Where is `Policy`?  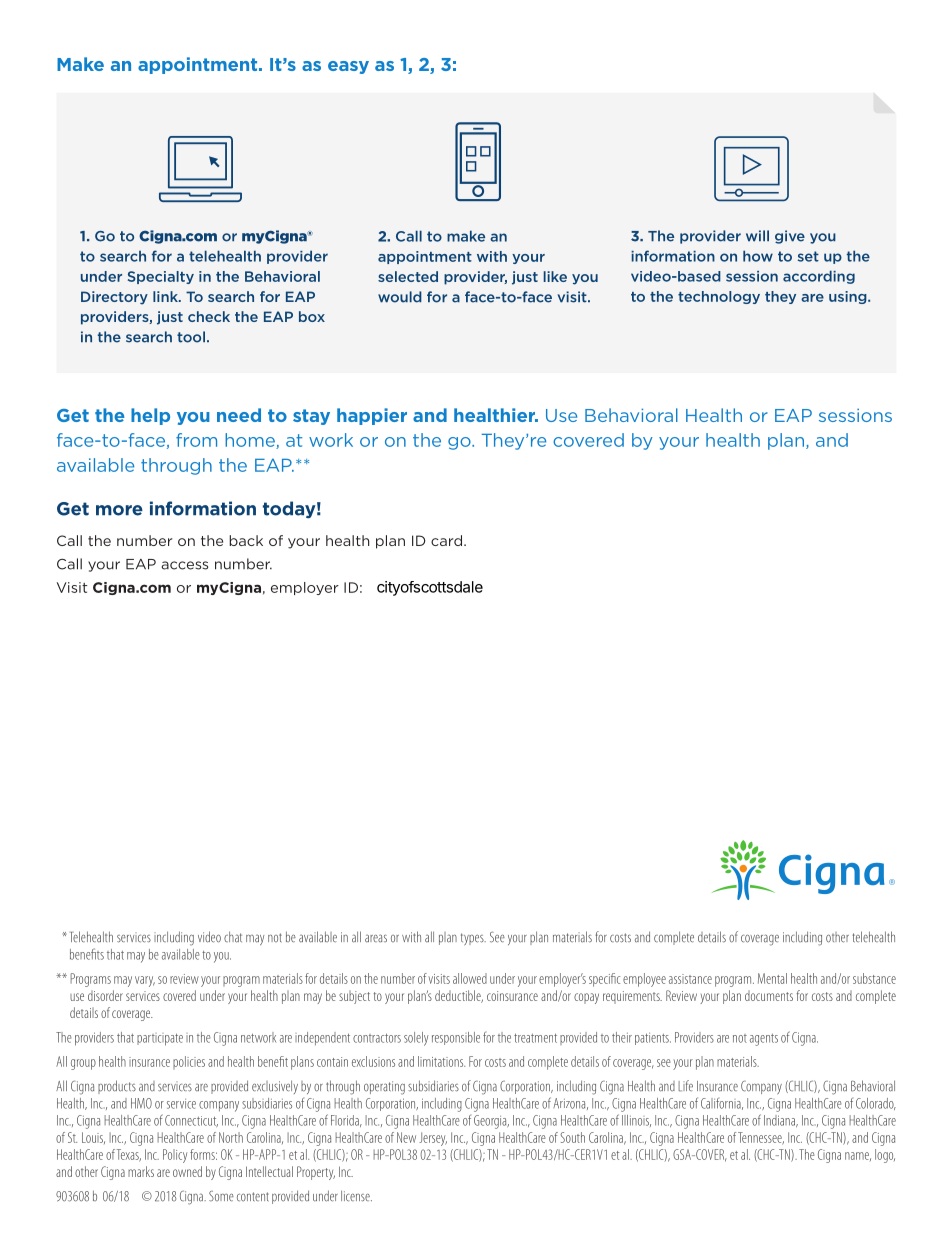
Policy is located at coordinates (175, 1156).
